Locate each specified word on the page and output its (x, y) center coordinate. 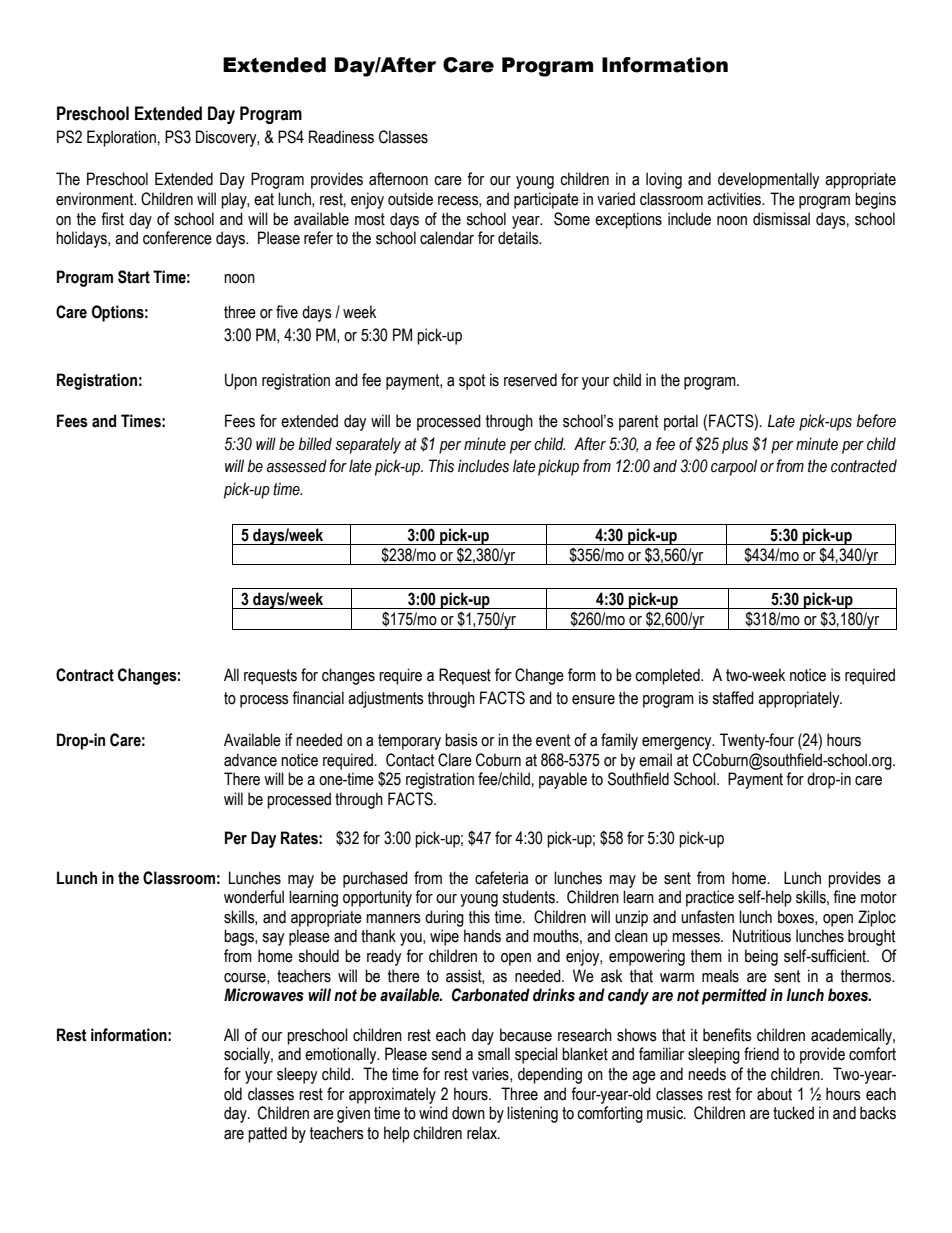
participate (546, 200)
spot (472, 382)
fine (844, 897)
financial (318, 698)
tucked (793, 1113)
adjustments (386, 699)
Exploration (122, 138)
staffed (733, 698)
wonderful (254, 897)
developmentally (768, 180)
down (468, 1113)
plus (735, 445)
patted (267, 1134)
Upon (241, 381)
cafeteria (501, 878)
